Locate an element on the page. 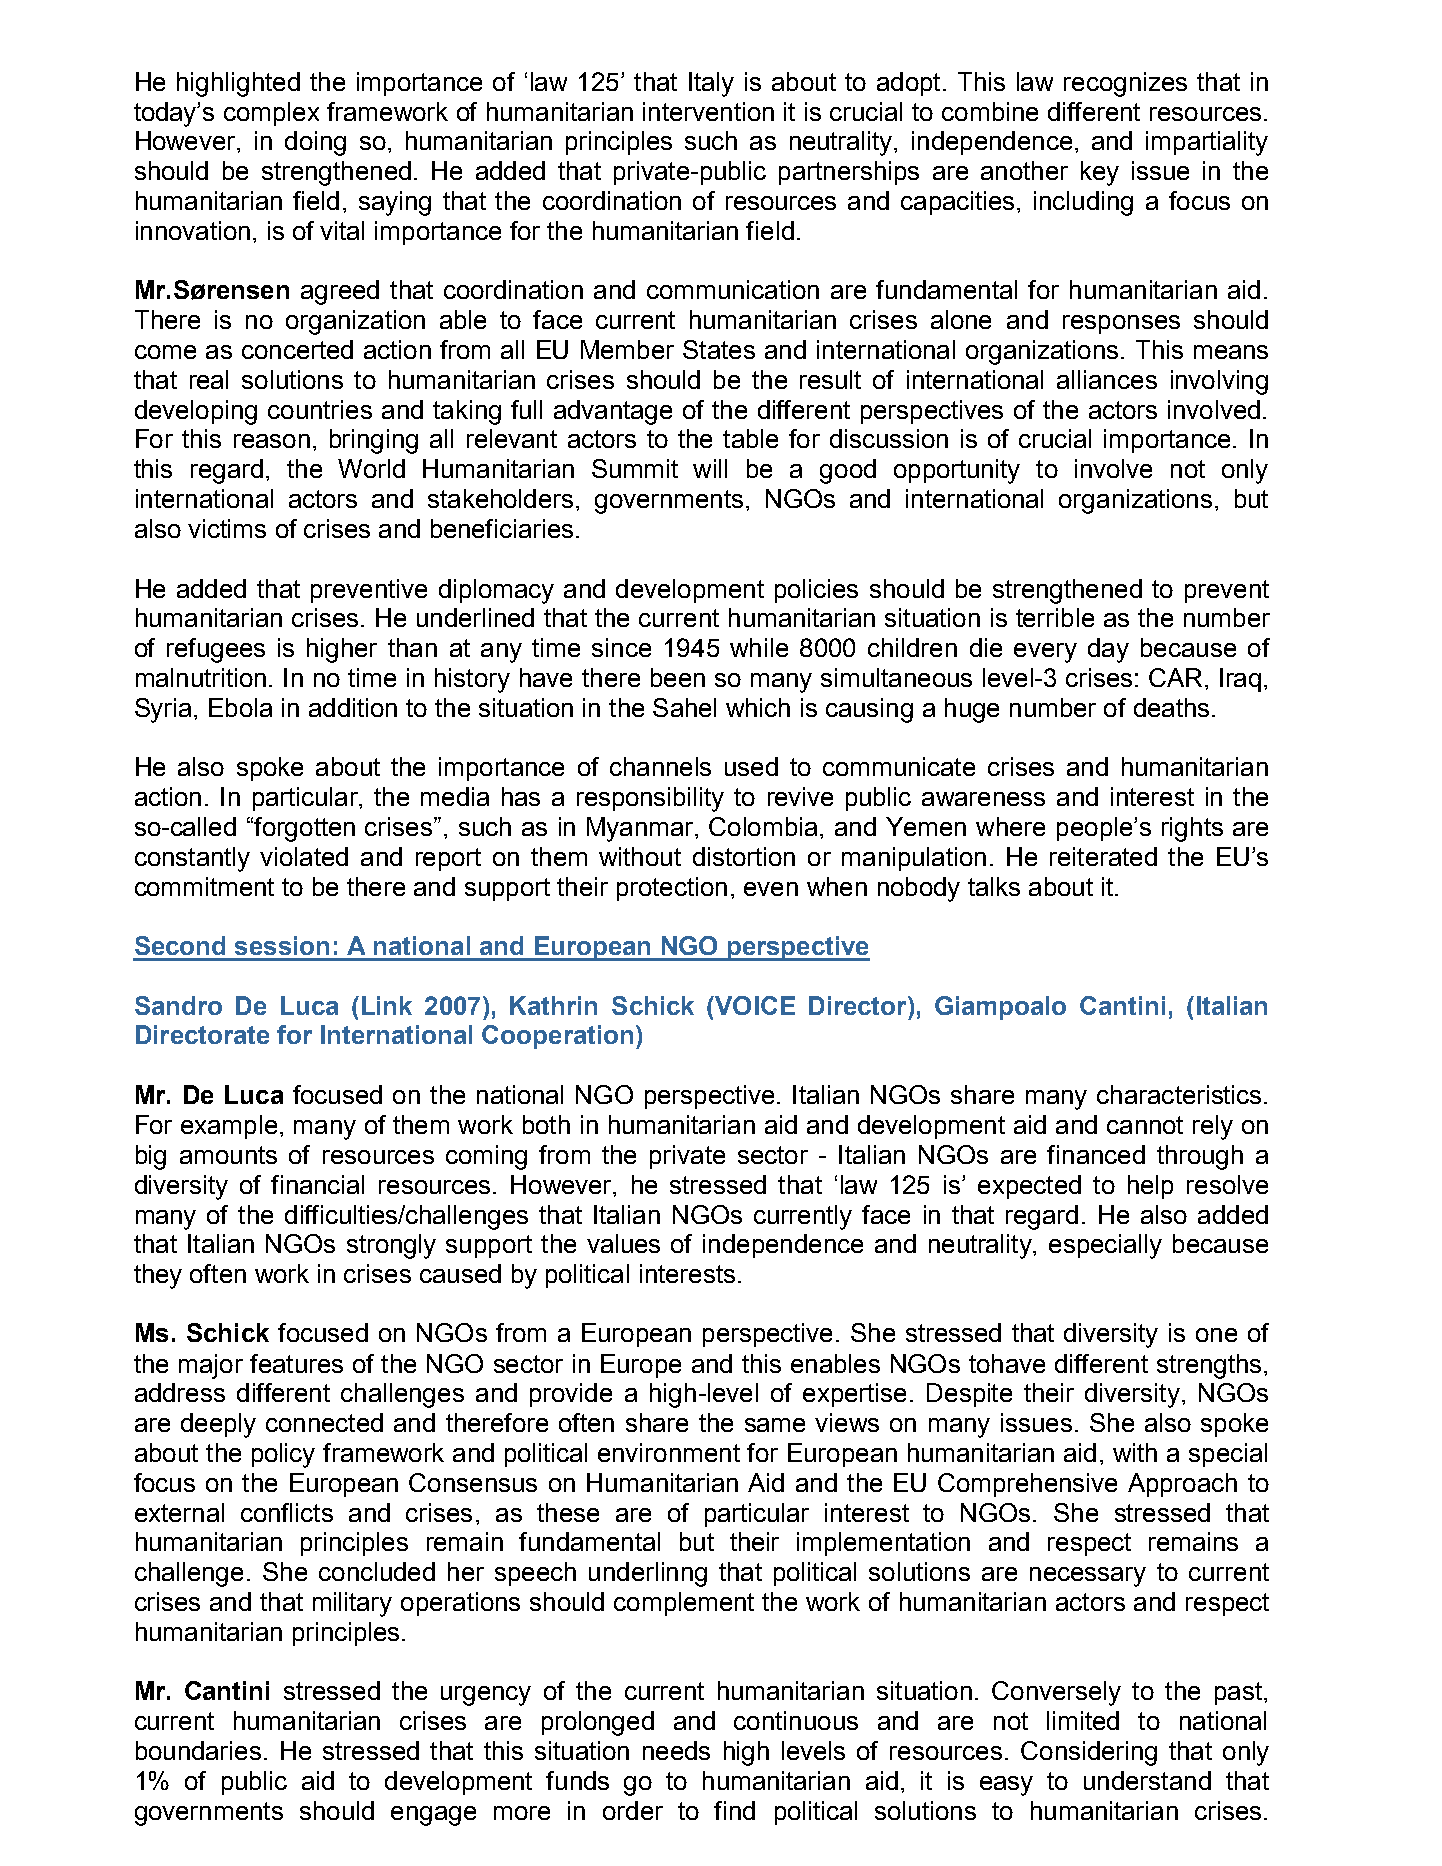  will is located at coordinates (710, 468).
